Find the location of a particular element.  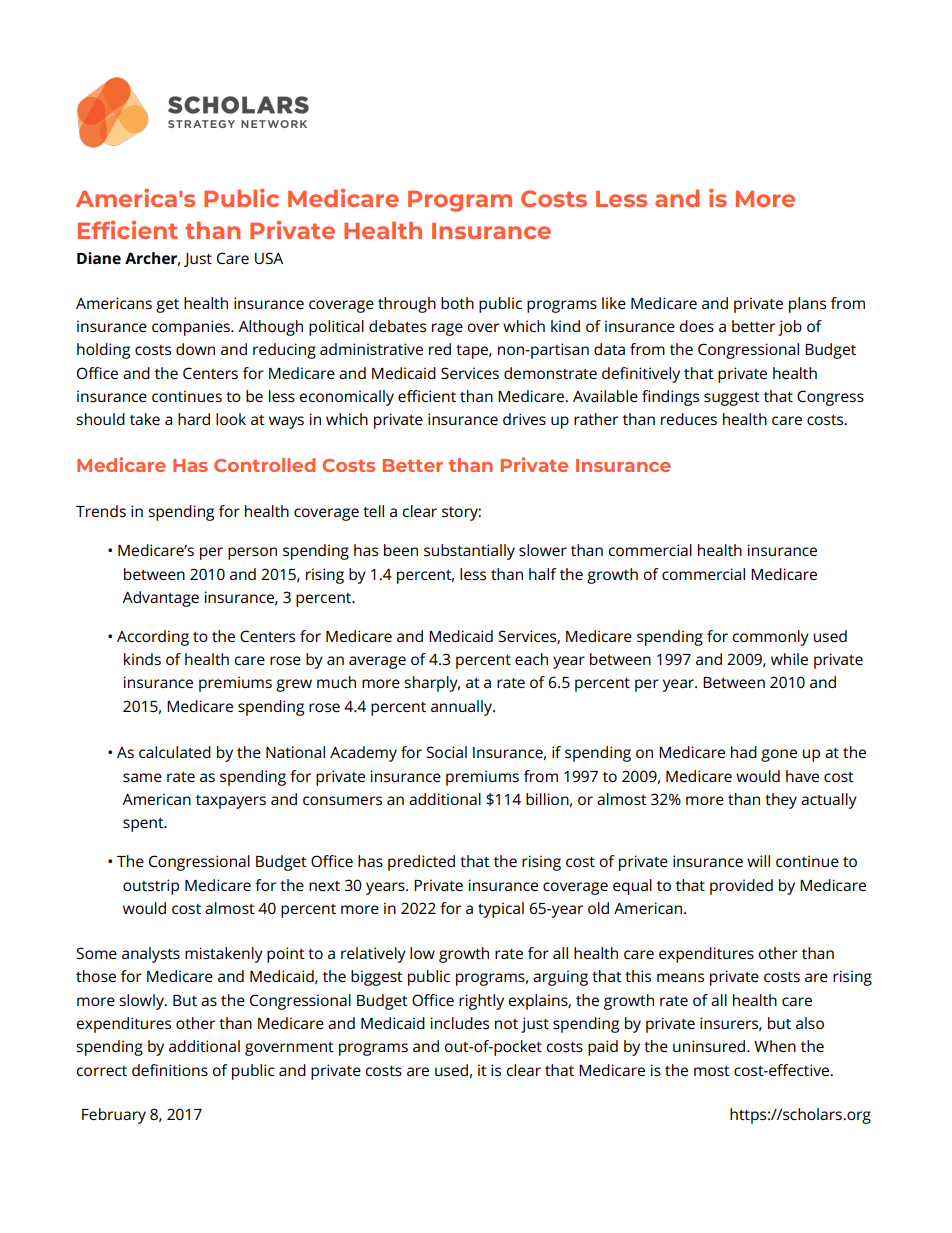

they is located at coordinates (781, 801).
